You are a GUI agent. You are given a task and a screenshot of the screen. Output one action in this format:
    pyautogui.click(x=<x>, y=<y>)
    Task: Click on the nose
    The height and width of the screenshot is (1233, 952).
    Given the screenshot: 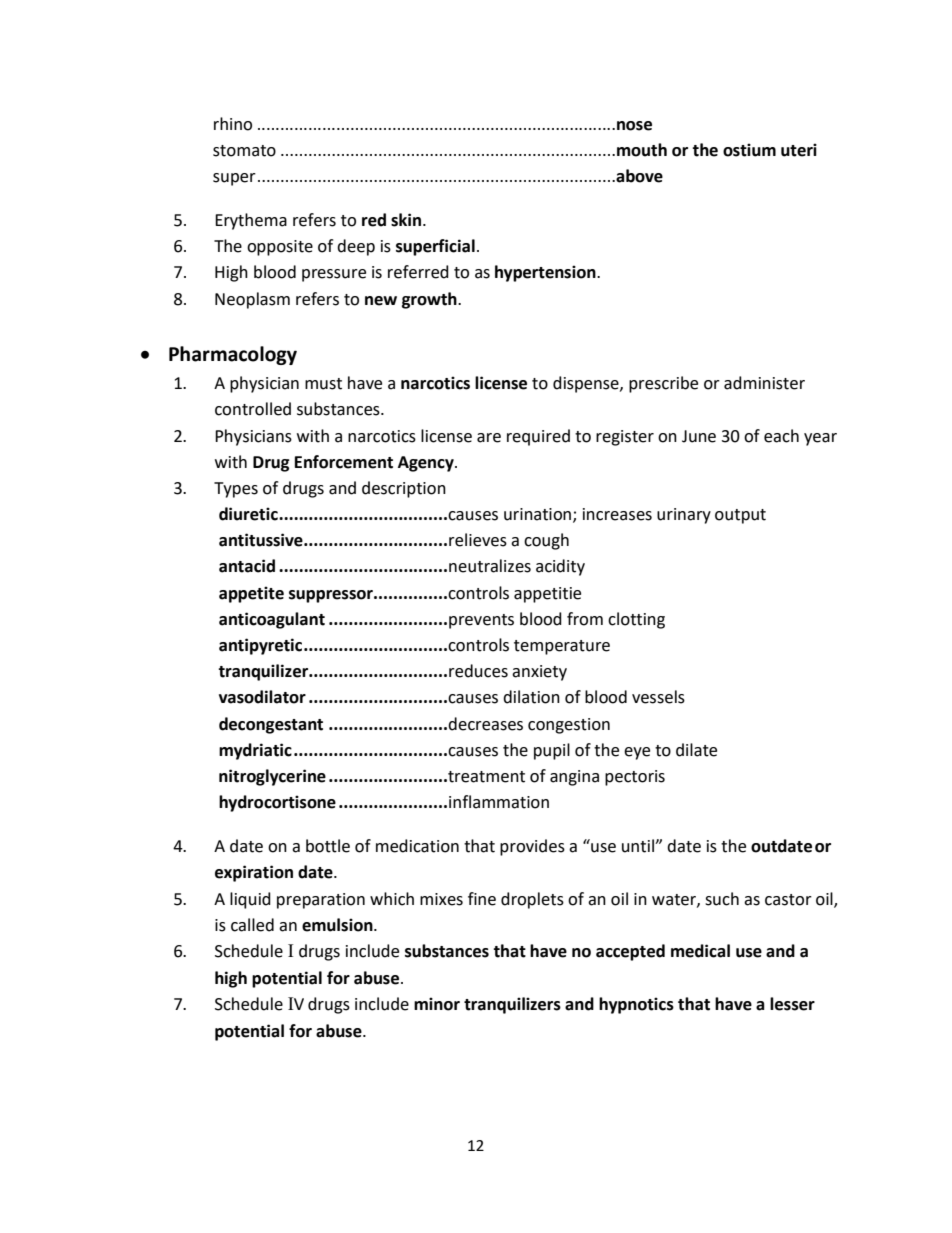 What is the action you would take?
    pyautogui.click(x=634, y=126)
